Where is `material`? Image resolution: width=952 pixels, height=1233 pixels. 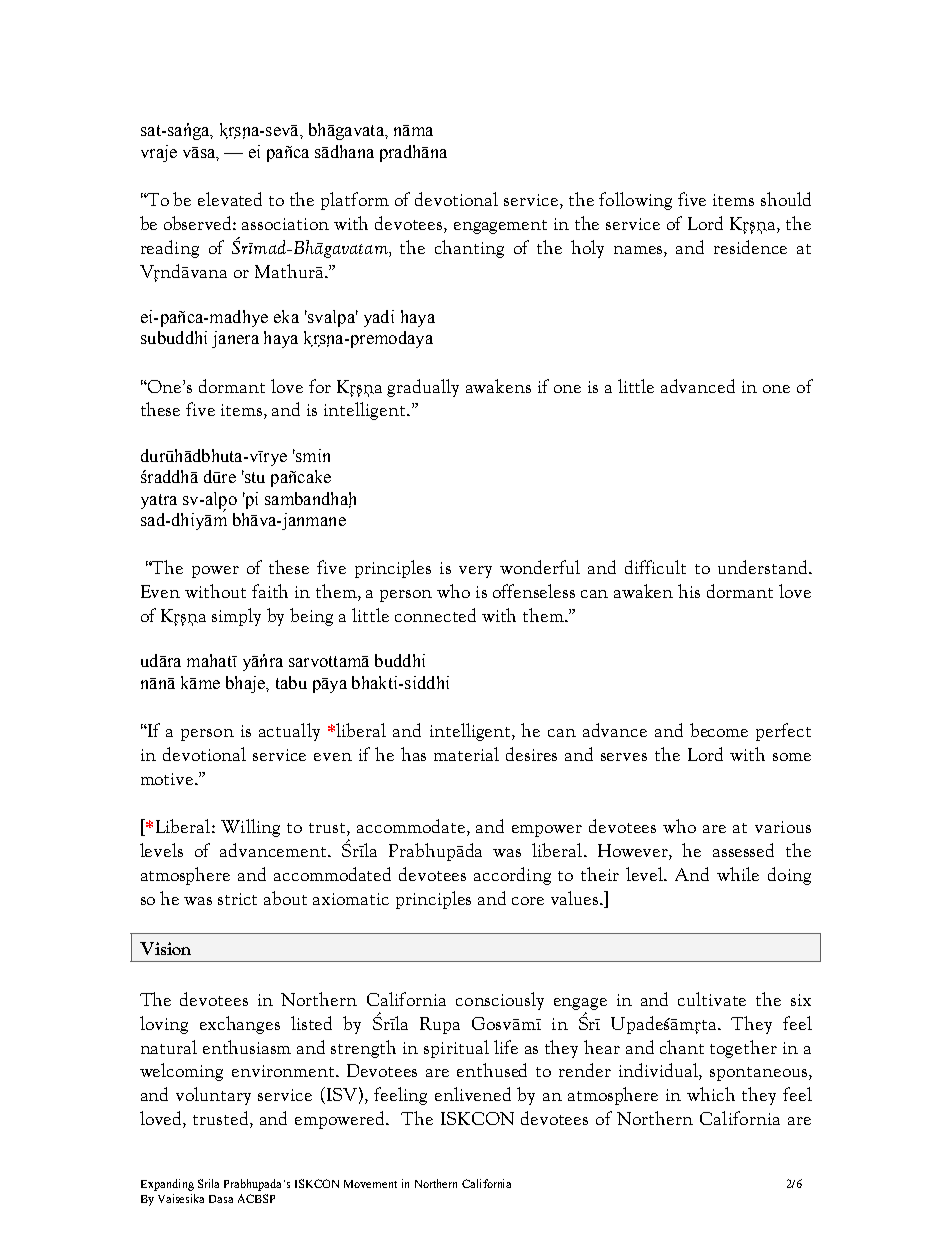
material is located at coordinates (466, 754).
